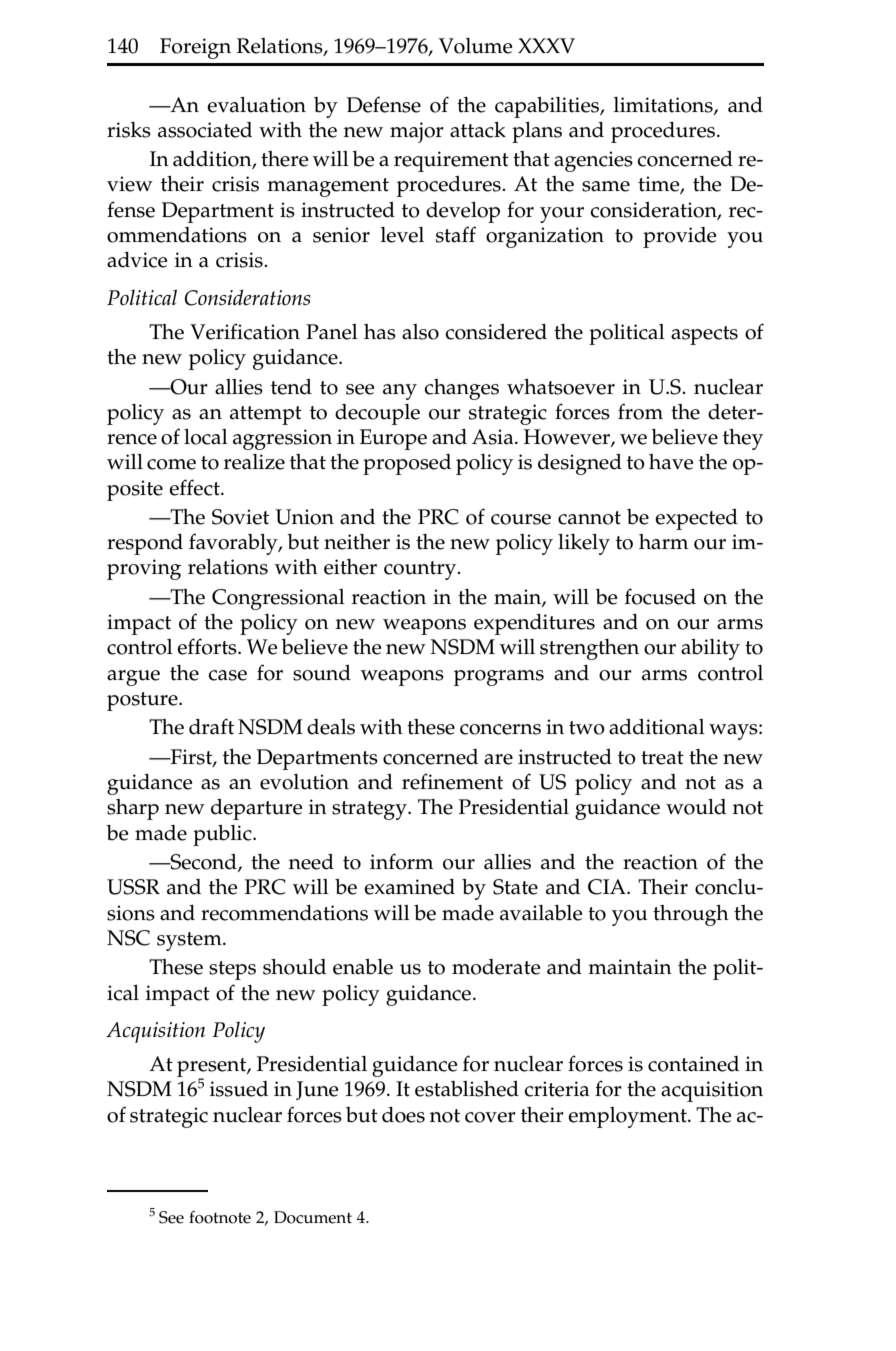  I want to click on also, so click(420, 332).
